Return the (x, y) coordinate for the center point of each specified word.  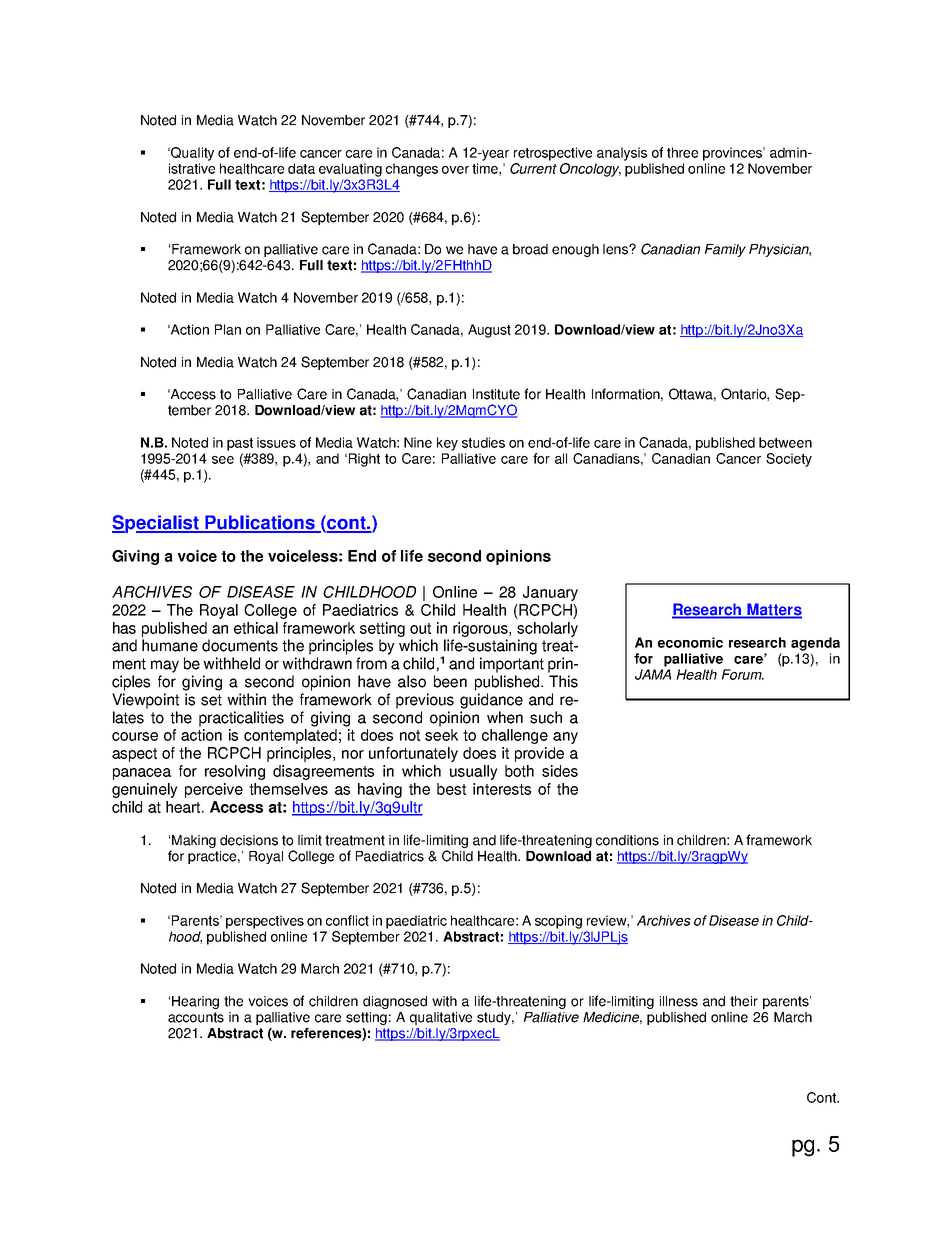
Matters (773, 610)
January (550, 593)
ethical (256, 628)
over (455, 170)
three (682, 152)
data (301, 168)
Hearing (195, 1002)
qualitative (441, 1018)
